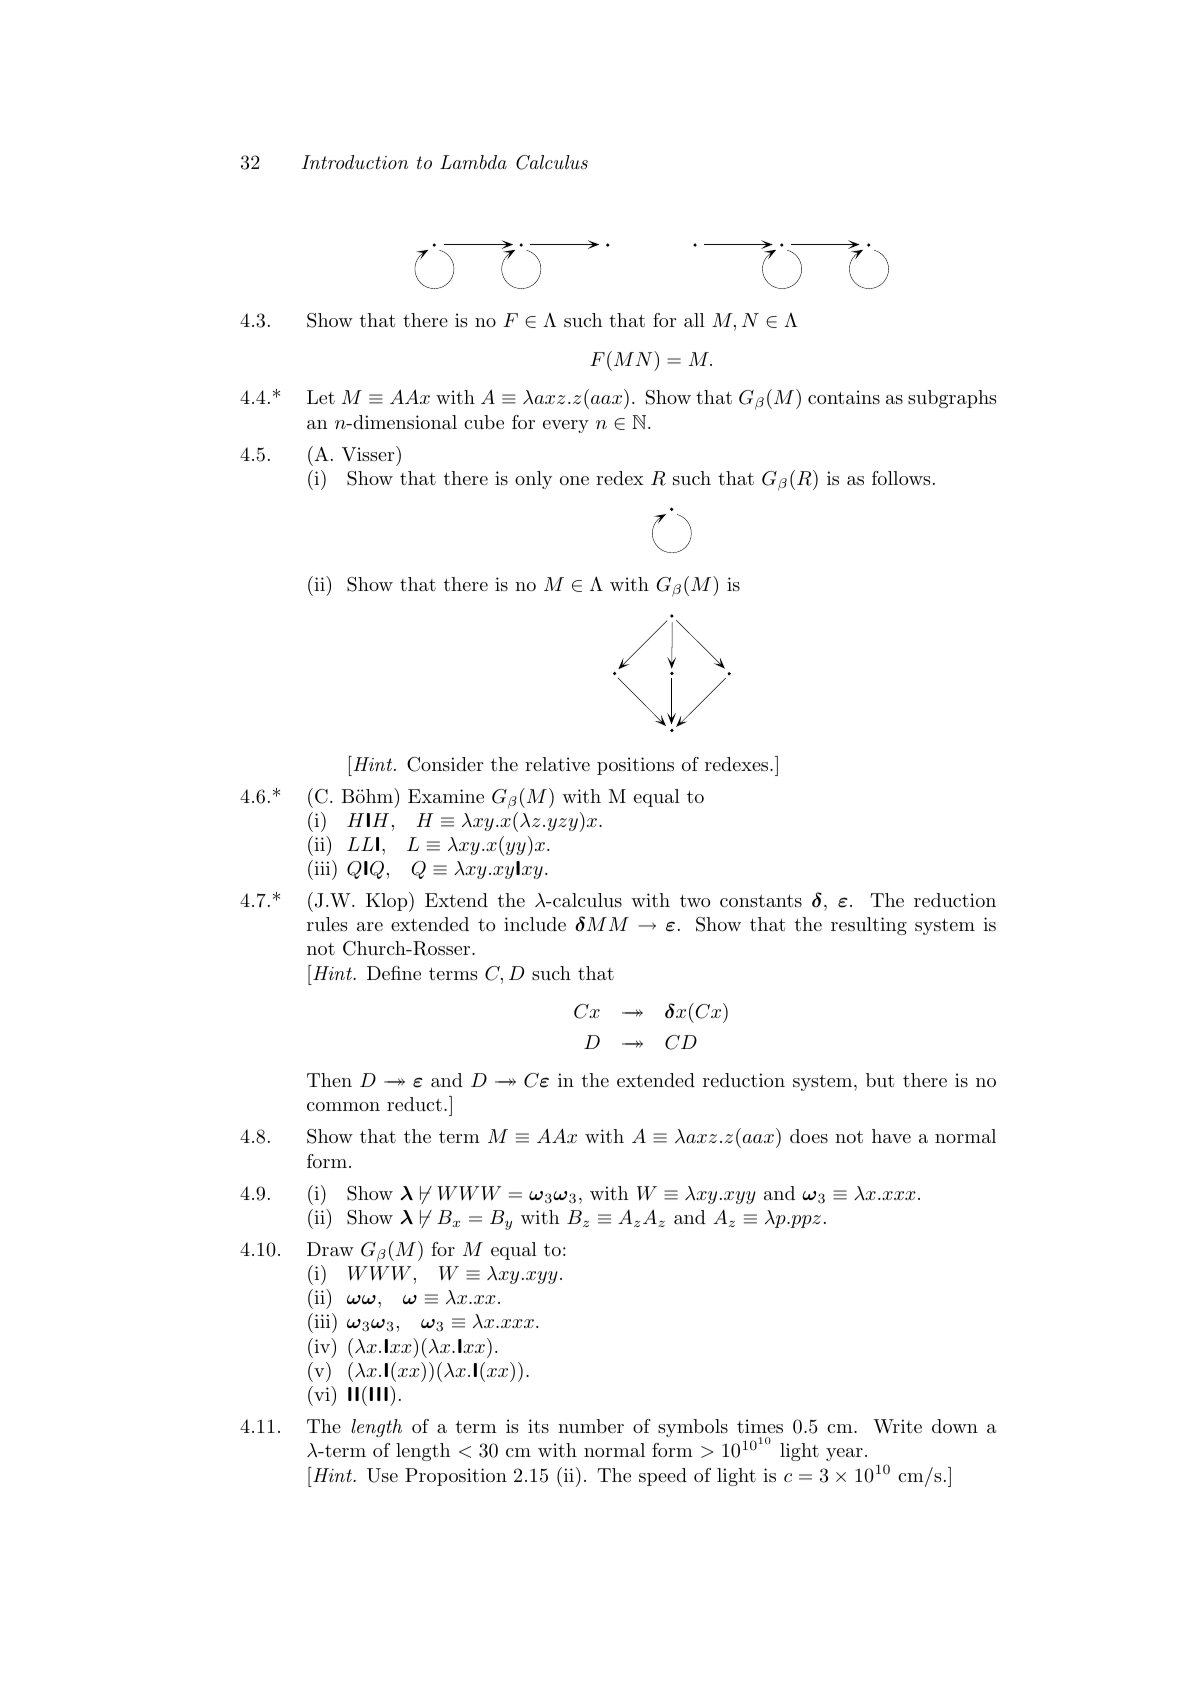  Describe the element at coordinates (355, 162) in the screenshot. I see `Introduction` at that location.
